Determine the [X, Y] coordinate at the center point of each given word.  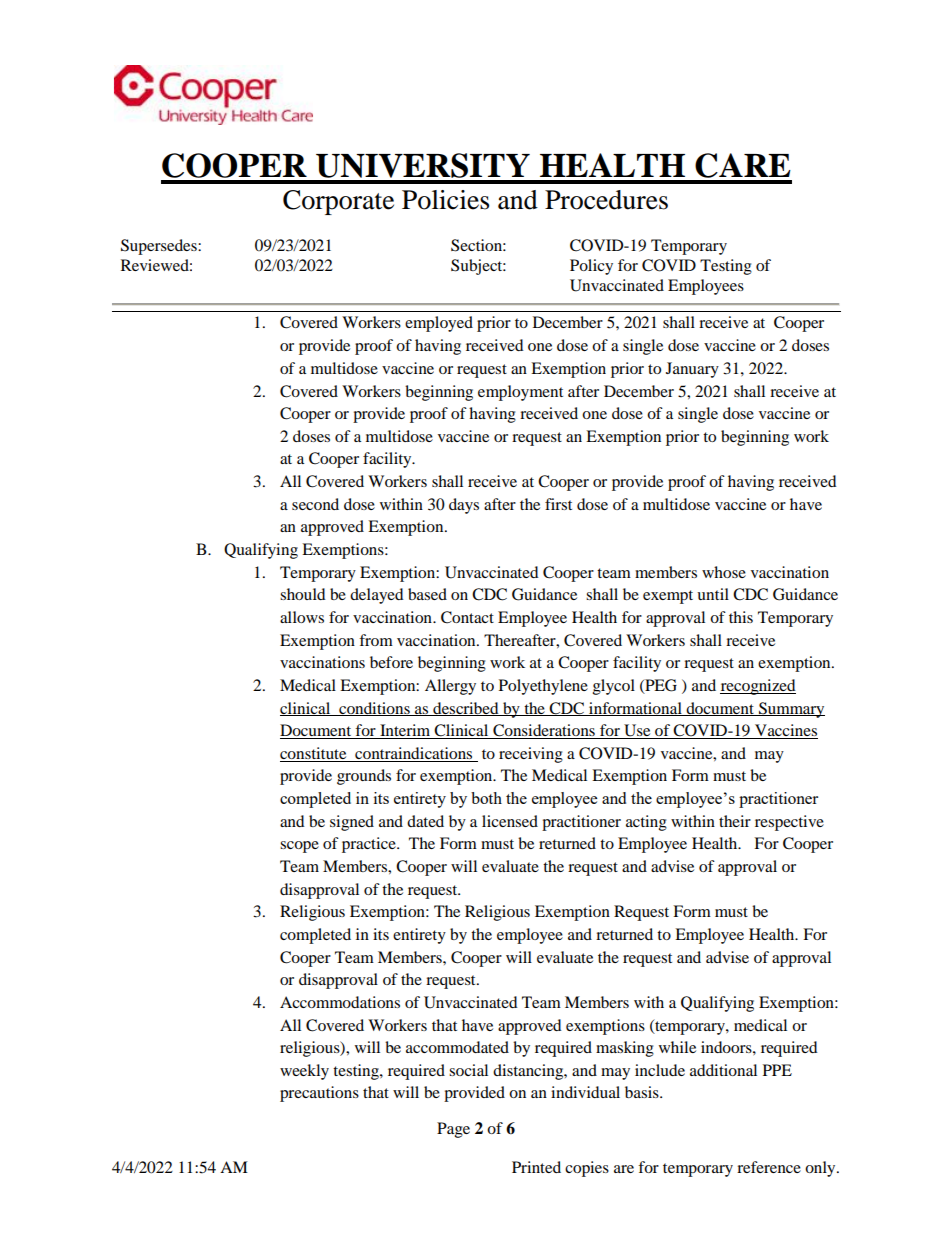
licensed [510, 821]
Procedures [606, 200]
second [315, 504]
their [735, 821]
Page [453, 1130]
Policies [445, 200]
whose [724, 572]
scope [299, 847]
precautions [319, 1094]
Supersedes [160, 247]
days [464, 506]
